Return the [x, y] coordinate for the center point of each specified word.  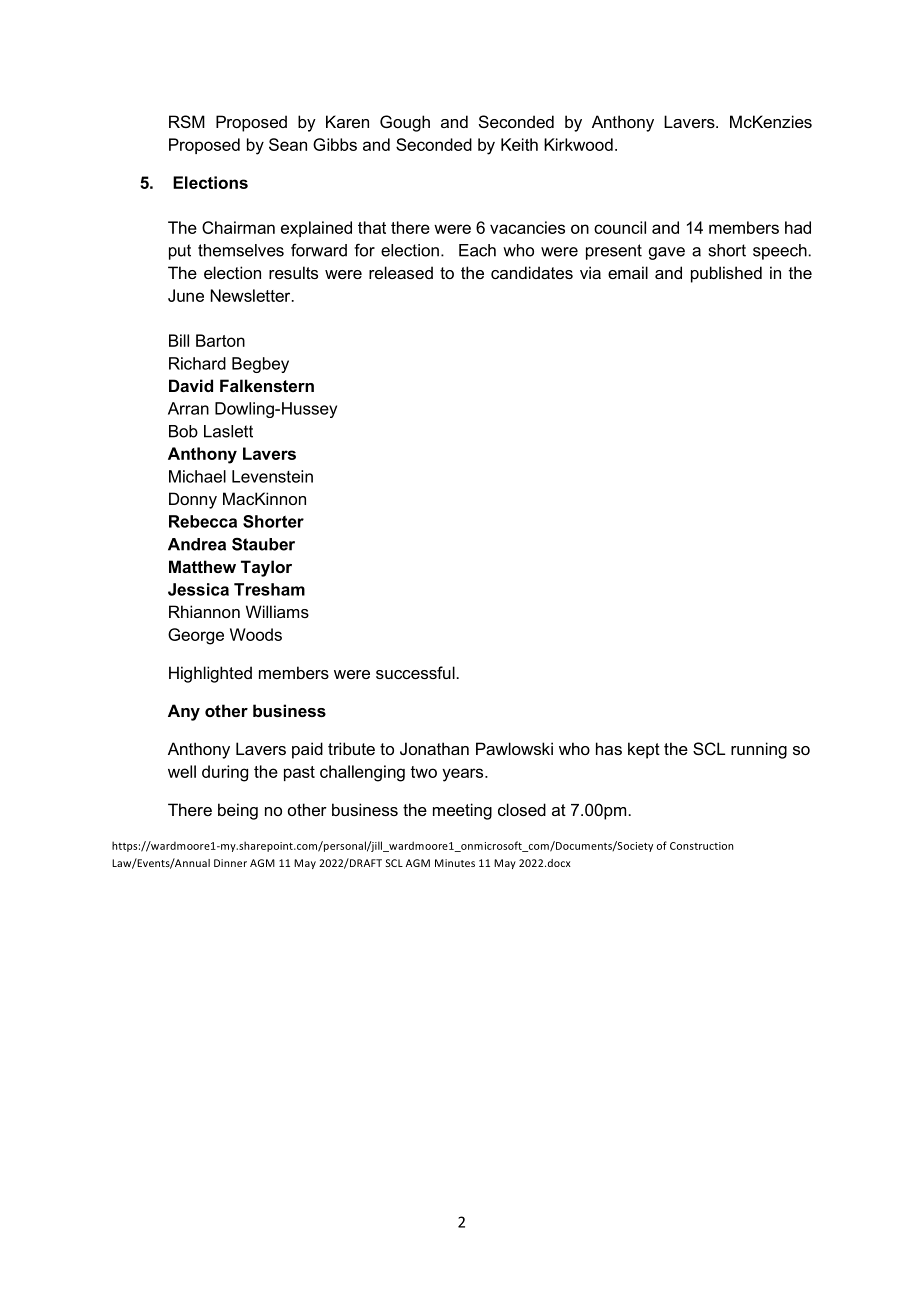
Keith [519, 144]
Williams [277, 611]
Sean [288, 144]
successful [415, 672]
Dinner [230, 863]
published [726, 274]
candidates [532, 272]
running [759, 750]
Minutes [455, 863]
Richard [197, 363]
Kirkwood [578, 144]
